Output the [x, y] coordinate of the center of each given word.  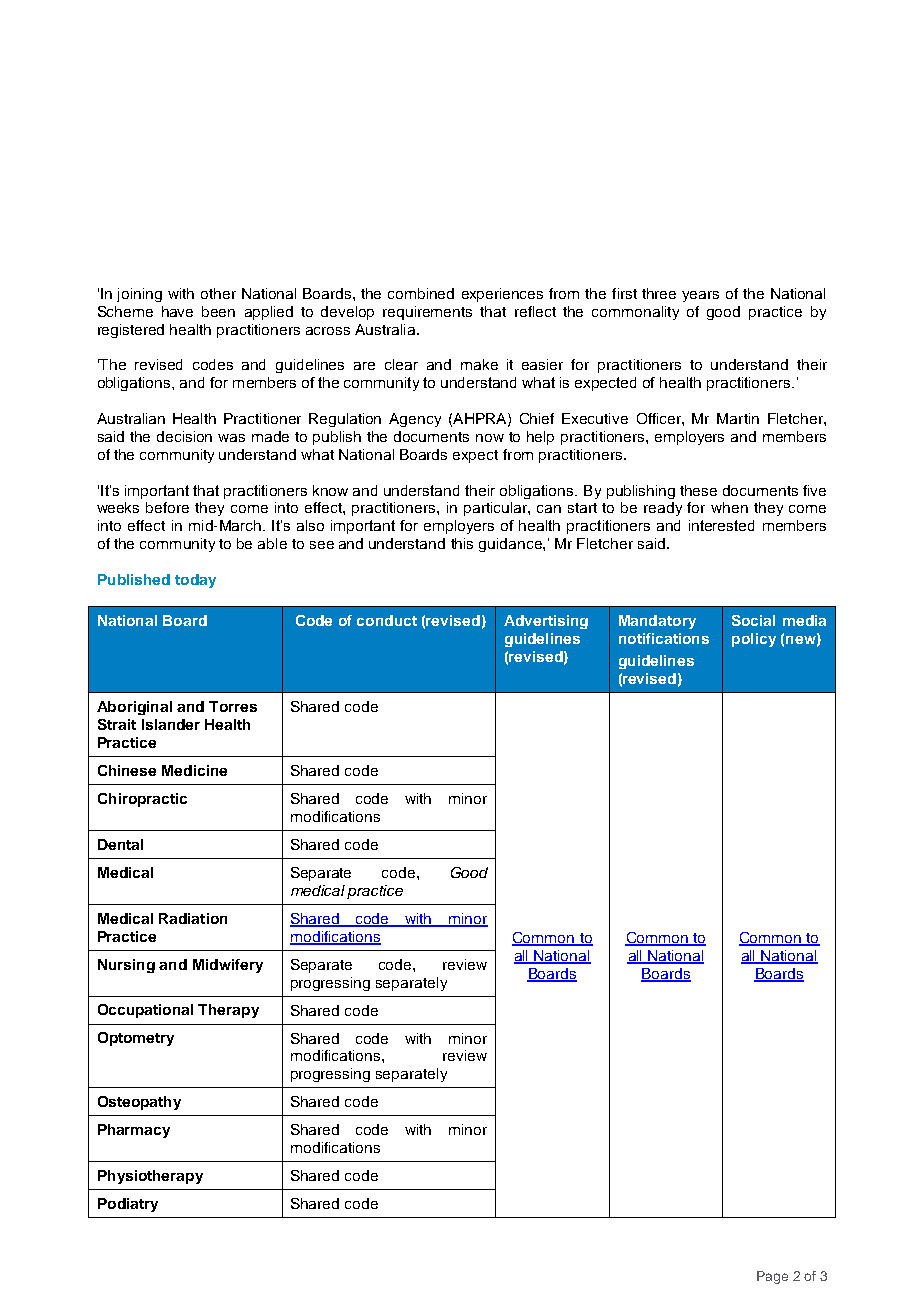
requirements [427, 313]
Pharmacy [134, 1131]
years [700, 296]
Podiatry [128, 1205]
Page [772, 1277]
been [218, 311]
